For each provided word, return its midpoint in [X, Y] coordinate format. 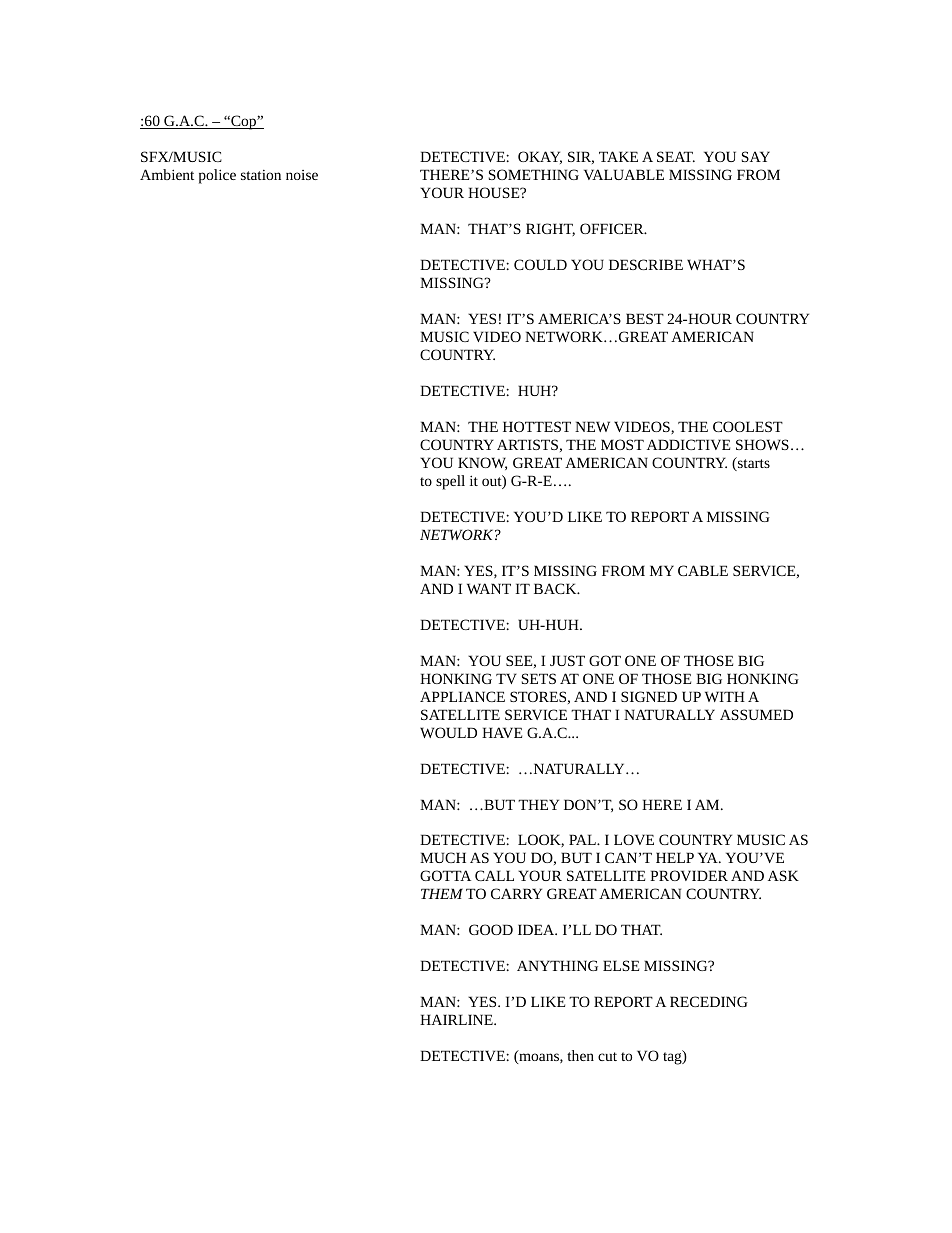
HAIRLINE [457, 1019]
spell [450, 482]
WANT [489, 588]
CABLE [703, 570]
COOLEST [748, 426]
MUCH [443, 857]
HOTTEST [537, 426]
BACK [556, 588]
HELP [675, 857]
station [261, 175]
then [580, 1055]
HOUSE [495, 192]
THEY [538, 804]
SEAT [676, 156]
